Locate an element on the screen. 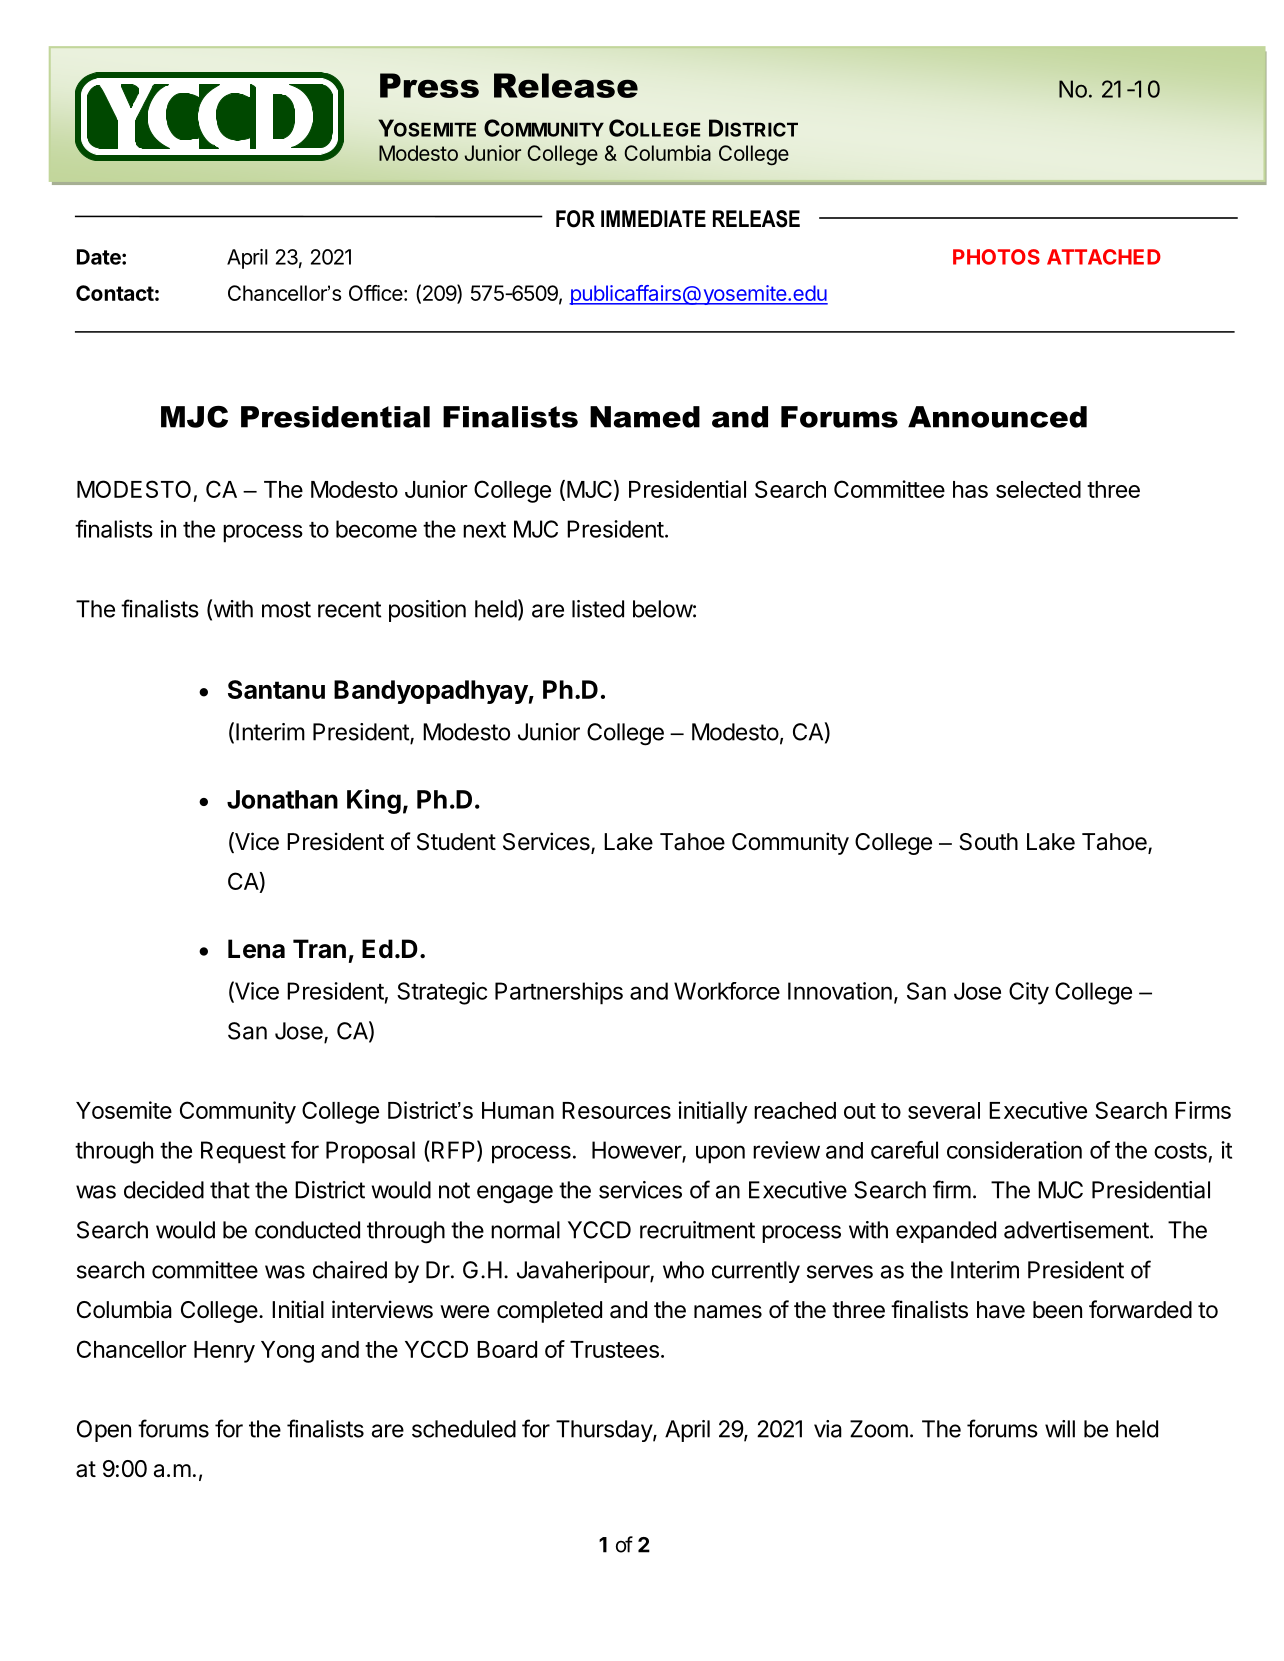 Image resolution: width=1284 pixels, height=1661 pixels. IMMEDIATE is located at coordinates (653, 218).
